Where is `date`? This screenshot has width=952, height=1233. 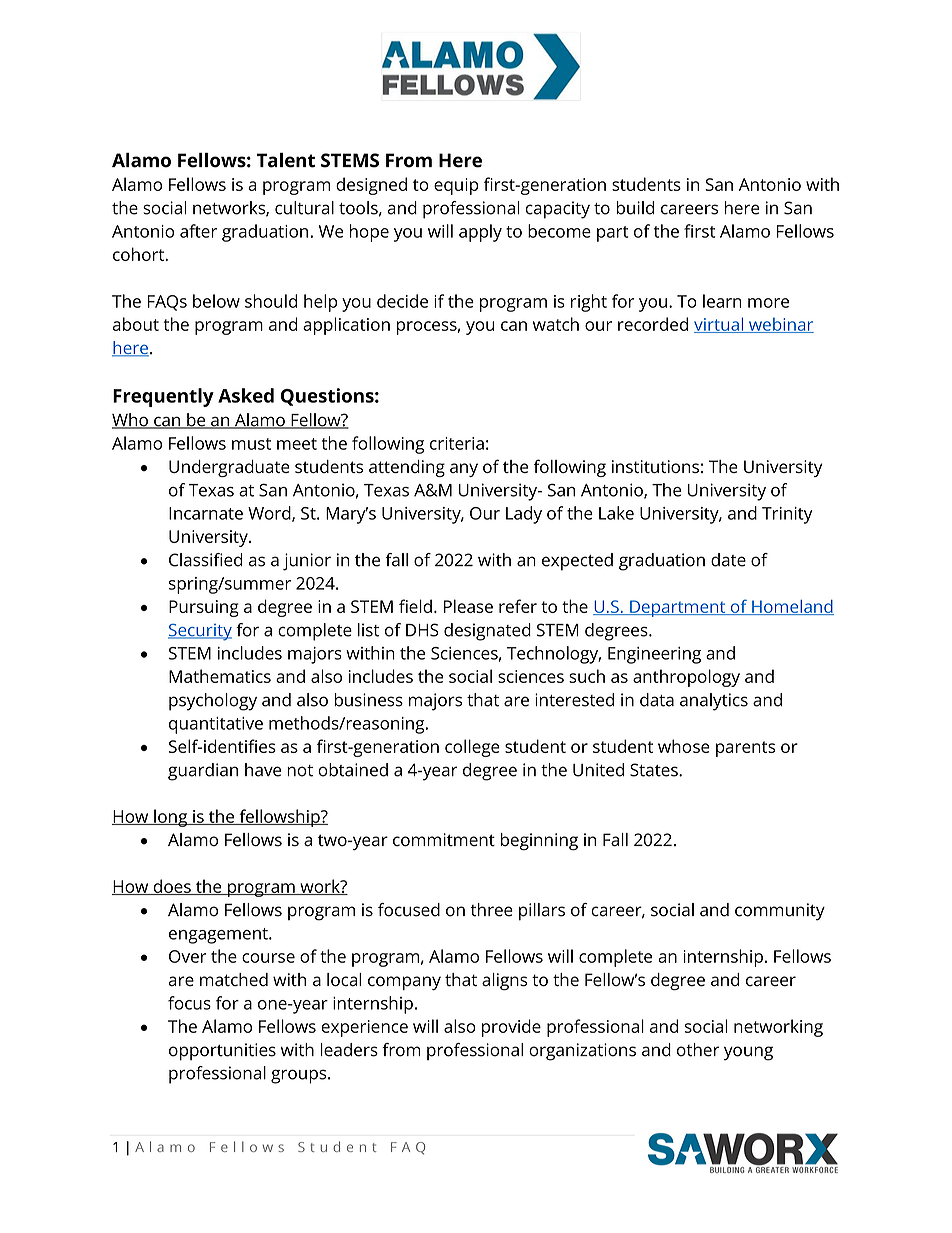
date is located at coordinates (728, 560).
